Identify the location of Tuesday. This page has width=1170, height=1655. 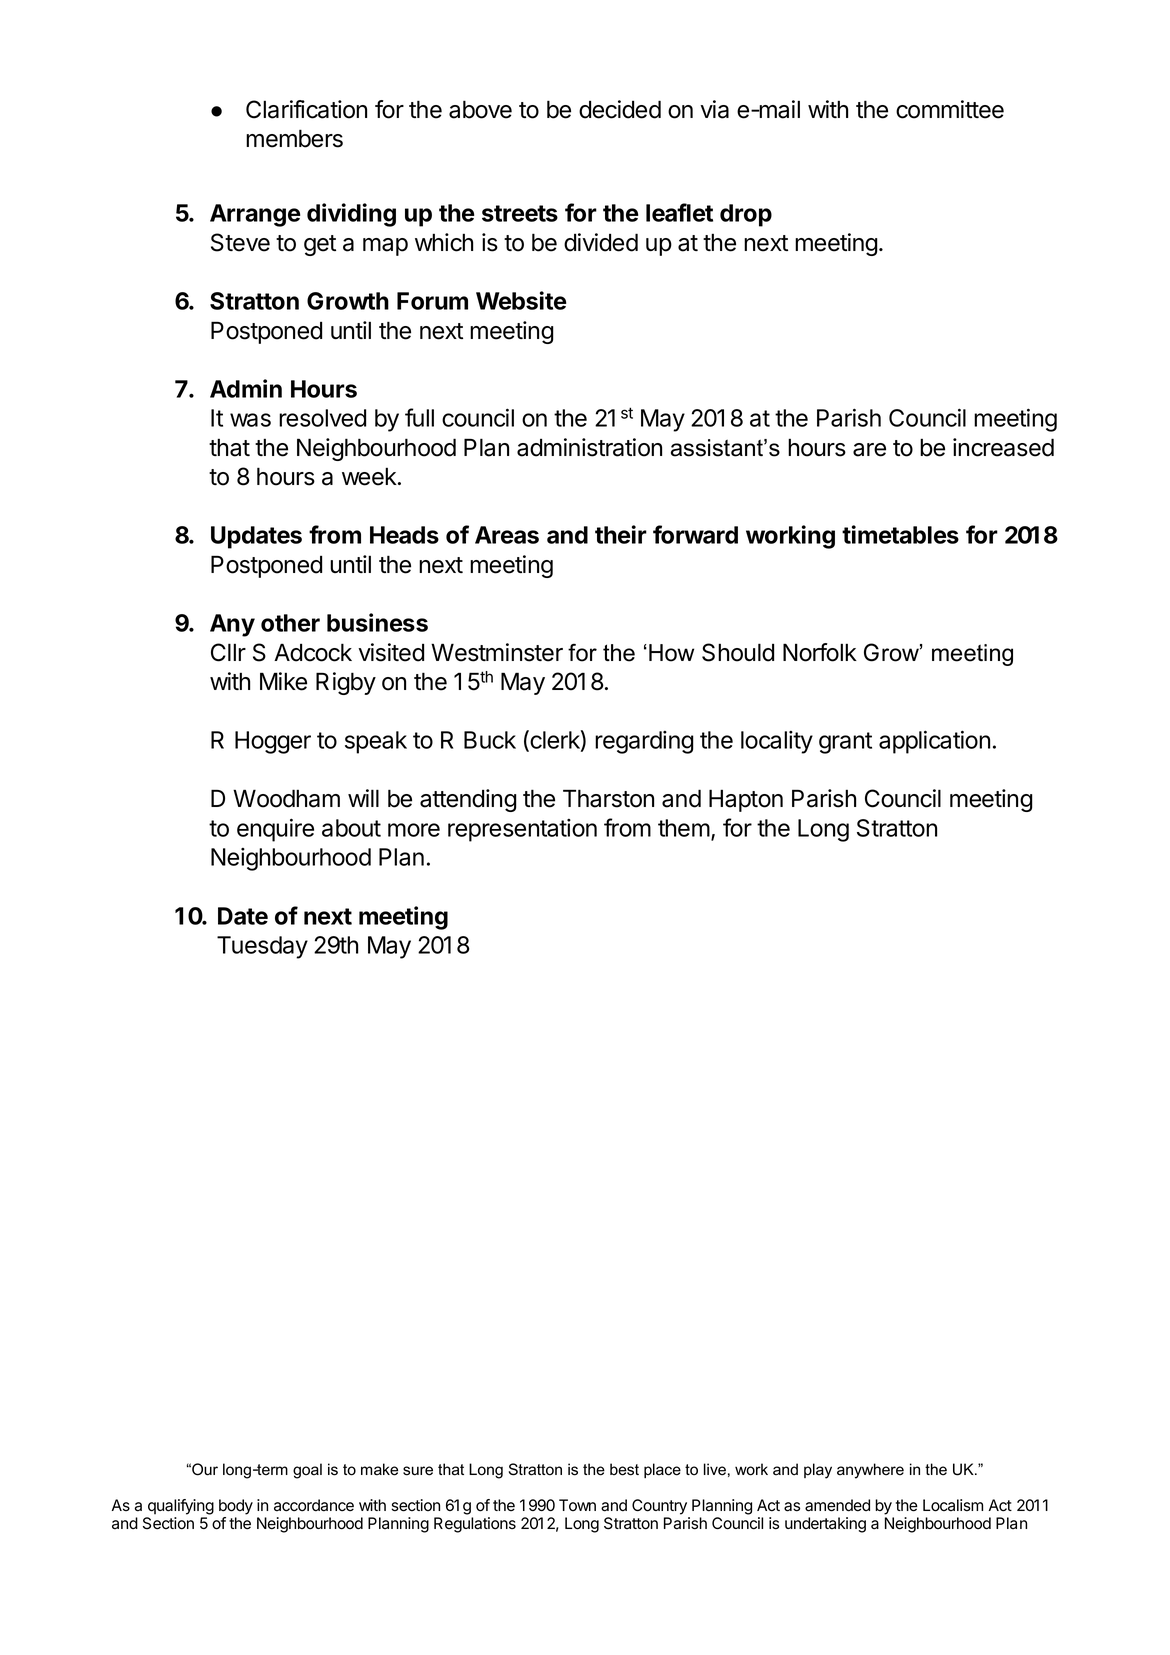
(262, 947).
